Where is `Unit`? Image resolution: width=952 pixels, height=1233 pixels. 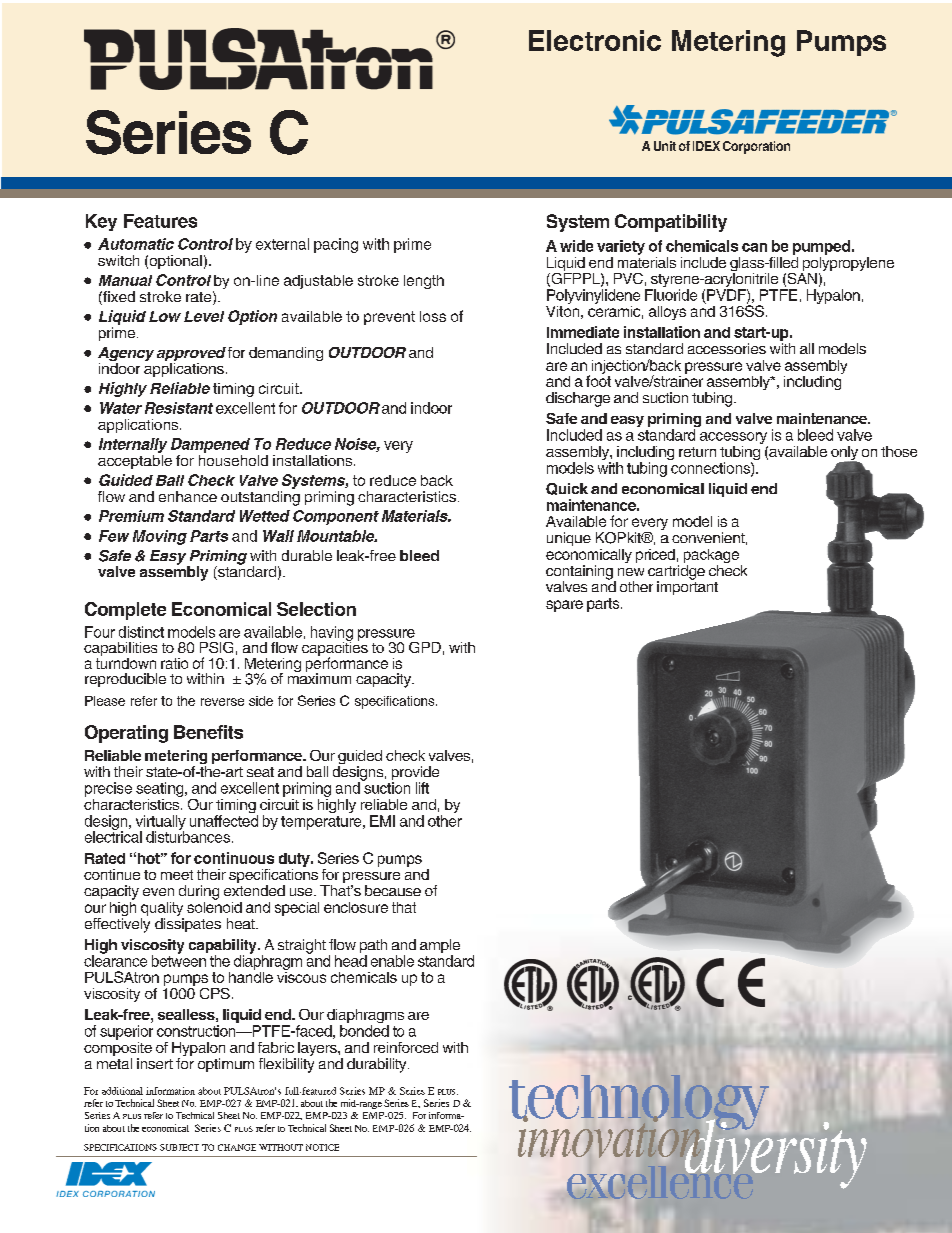
Unit is located at coordinates (665, 146).
